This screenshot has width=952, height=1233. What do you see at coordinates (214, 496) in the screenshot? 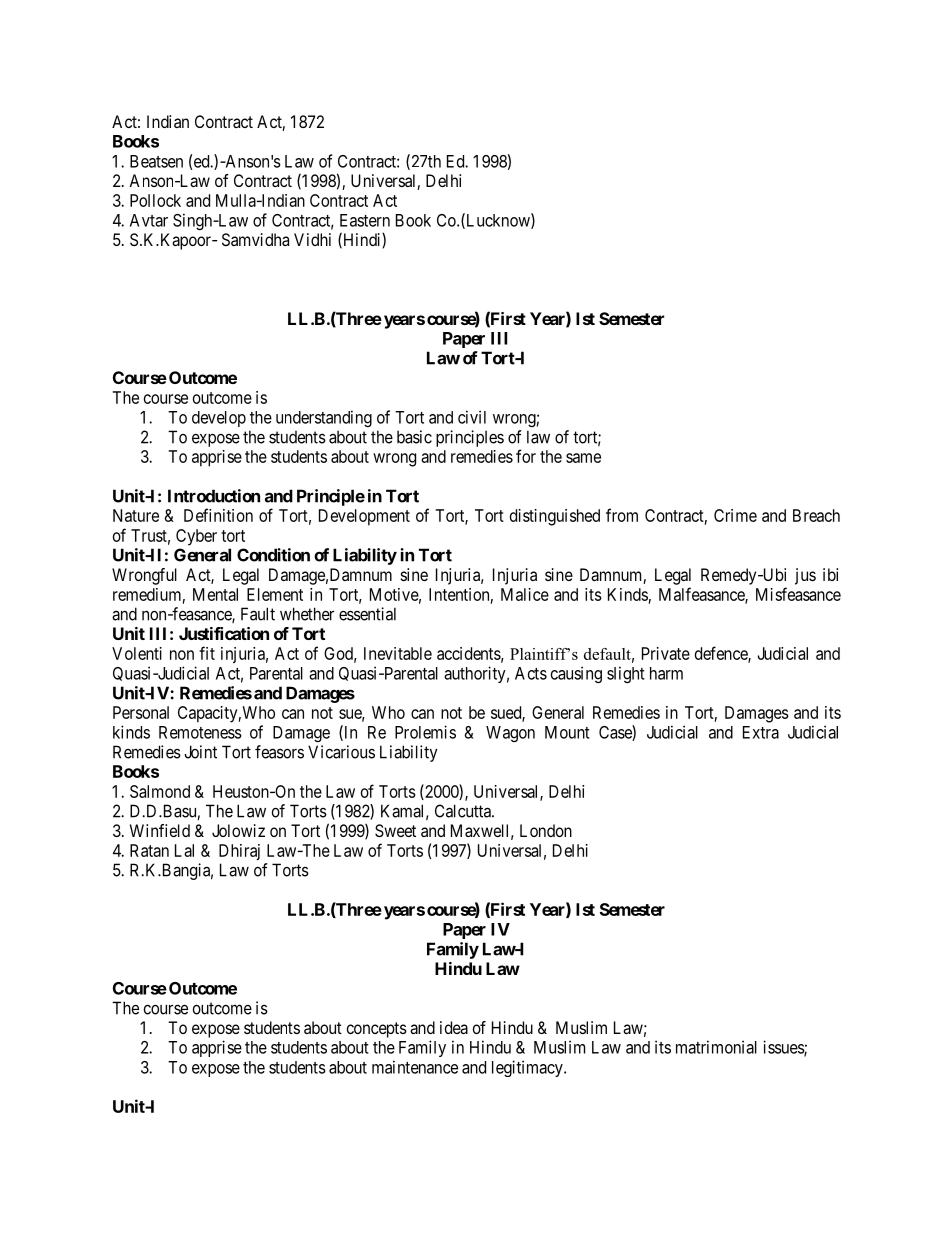
I see `Introduction` at bounding box center [214, 496].
